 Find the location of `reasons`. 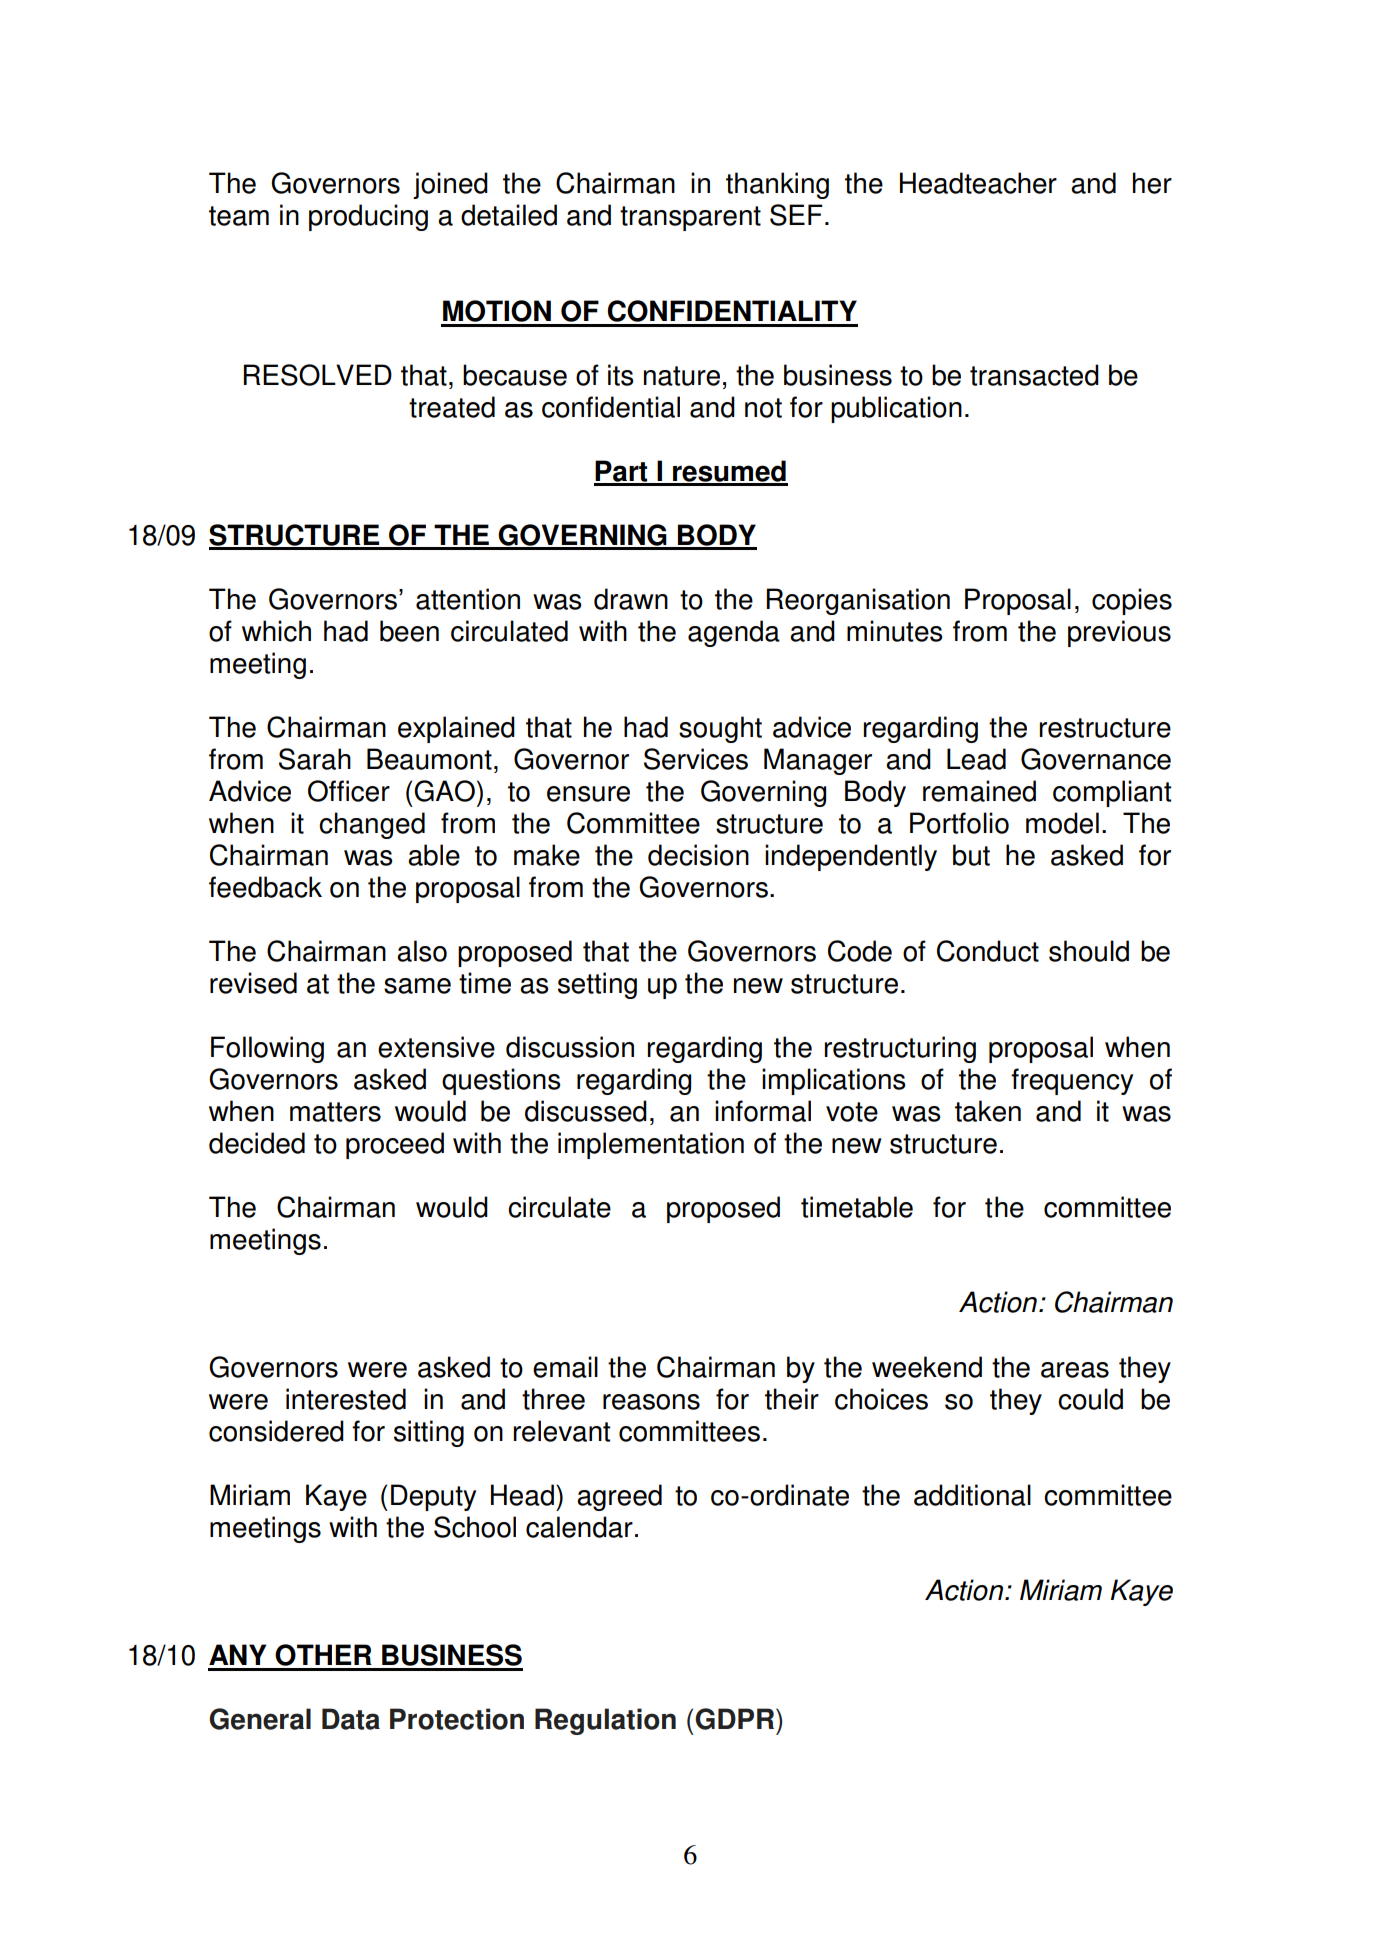

reasons is located at coordinates (651, 1402).
